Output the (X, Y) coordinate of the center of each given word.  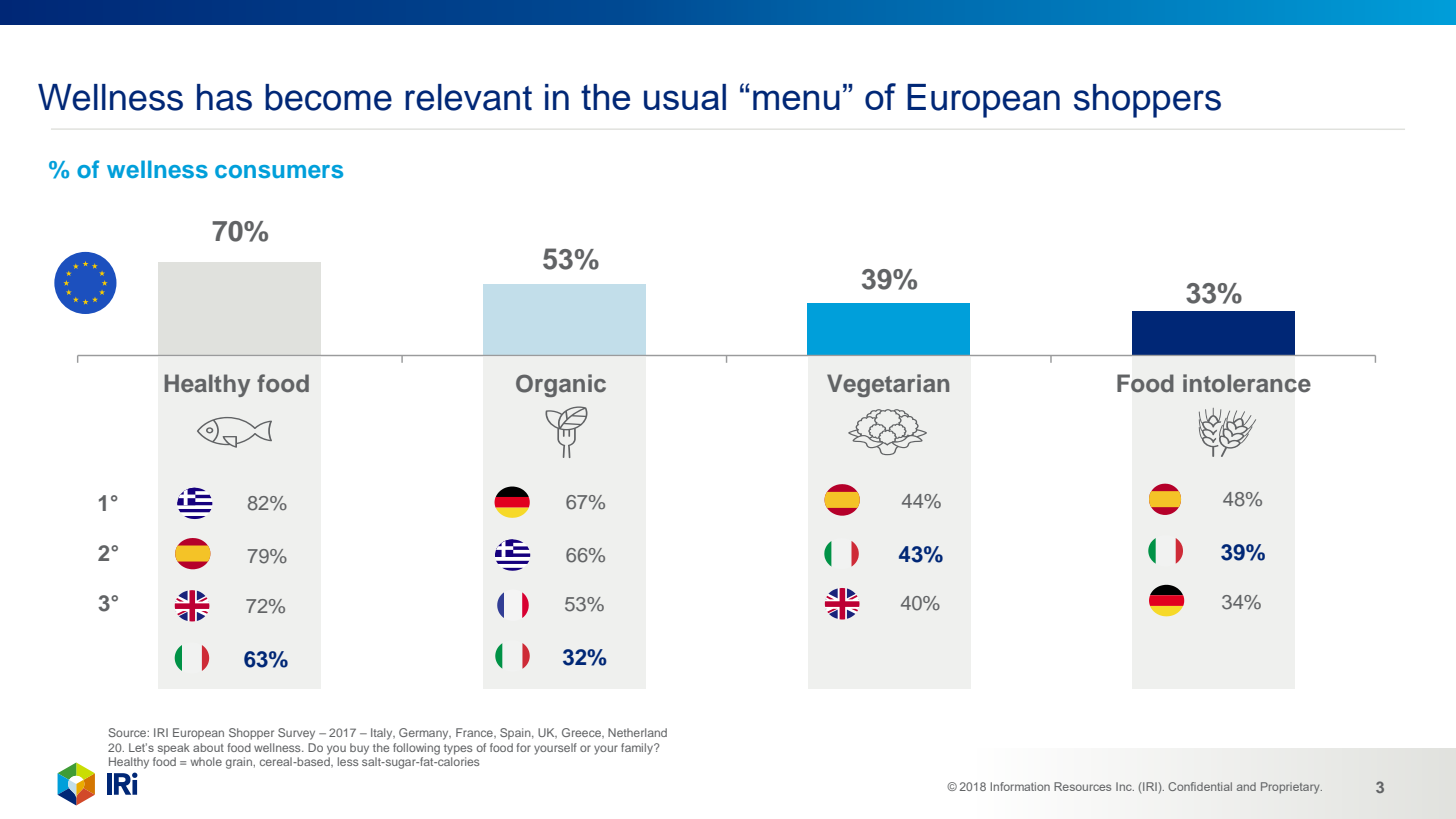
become (328, 97)
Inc (1125, 786)
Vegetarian (888, 385)
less (348, 761)
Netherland (637, 732)
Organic (561, 385)
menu (796, 100)
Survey (296, 734)
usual (685, 97)
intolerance (1247, 383)
